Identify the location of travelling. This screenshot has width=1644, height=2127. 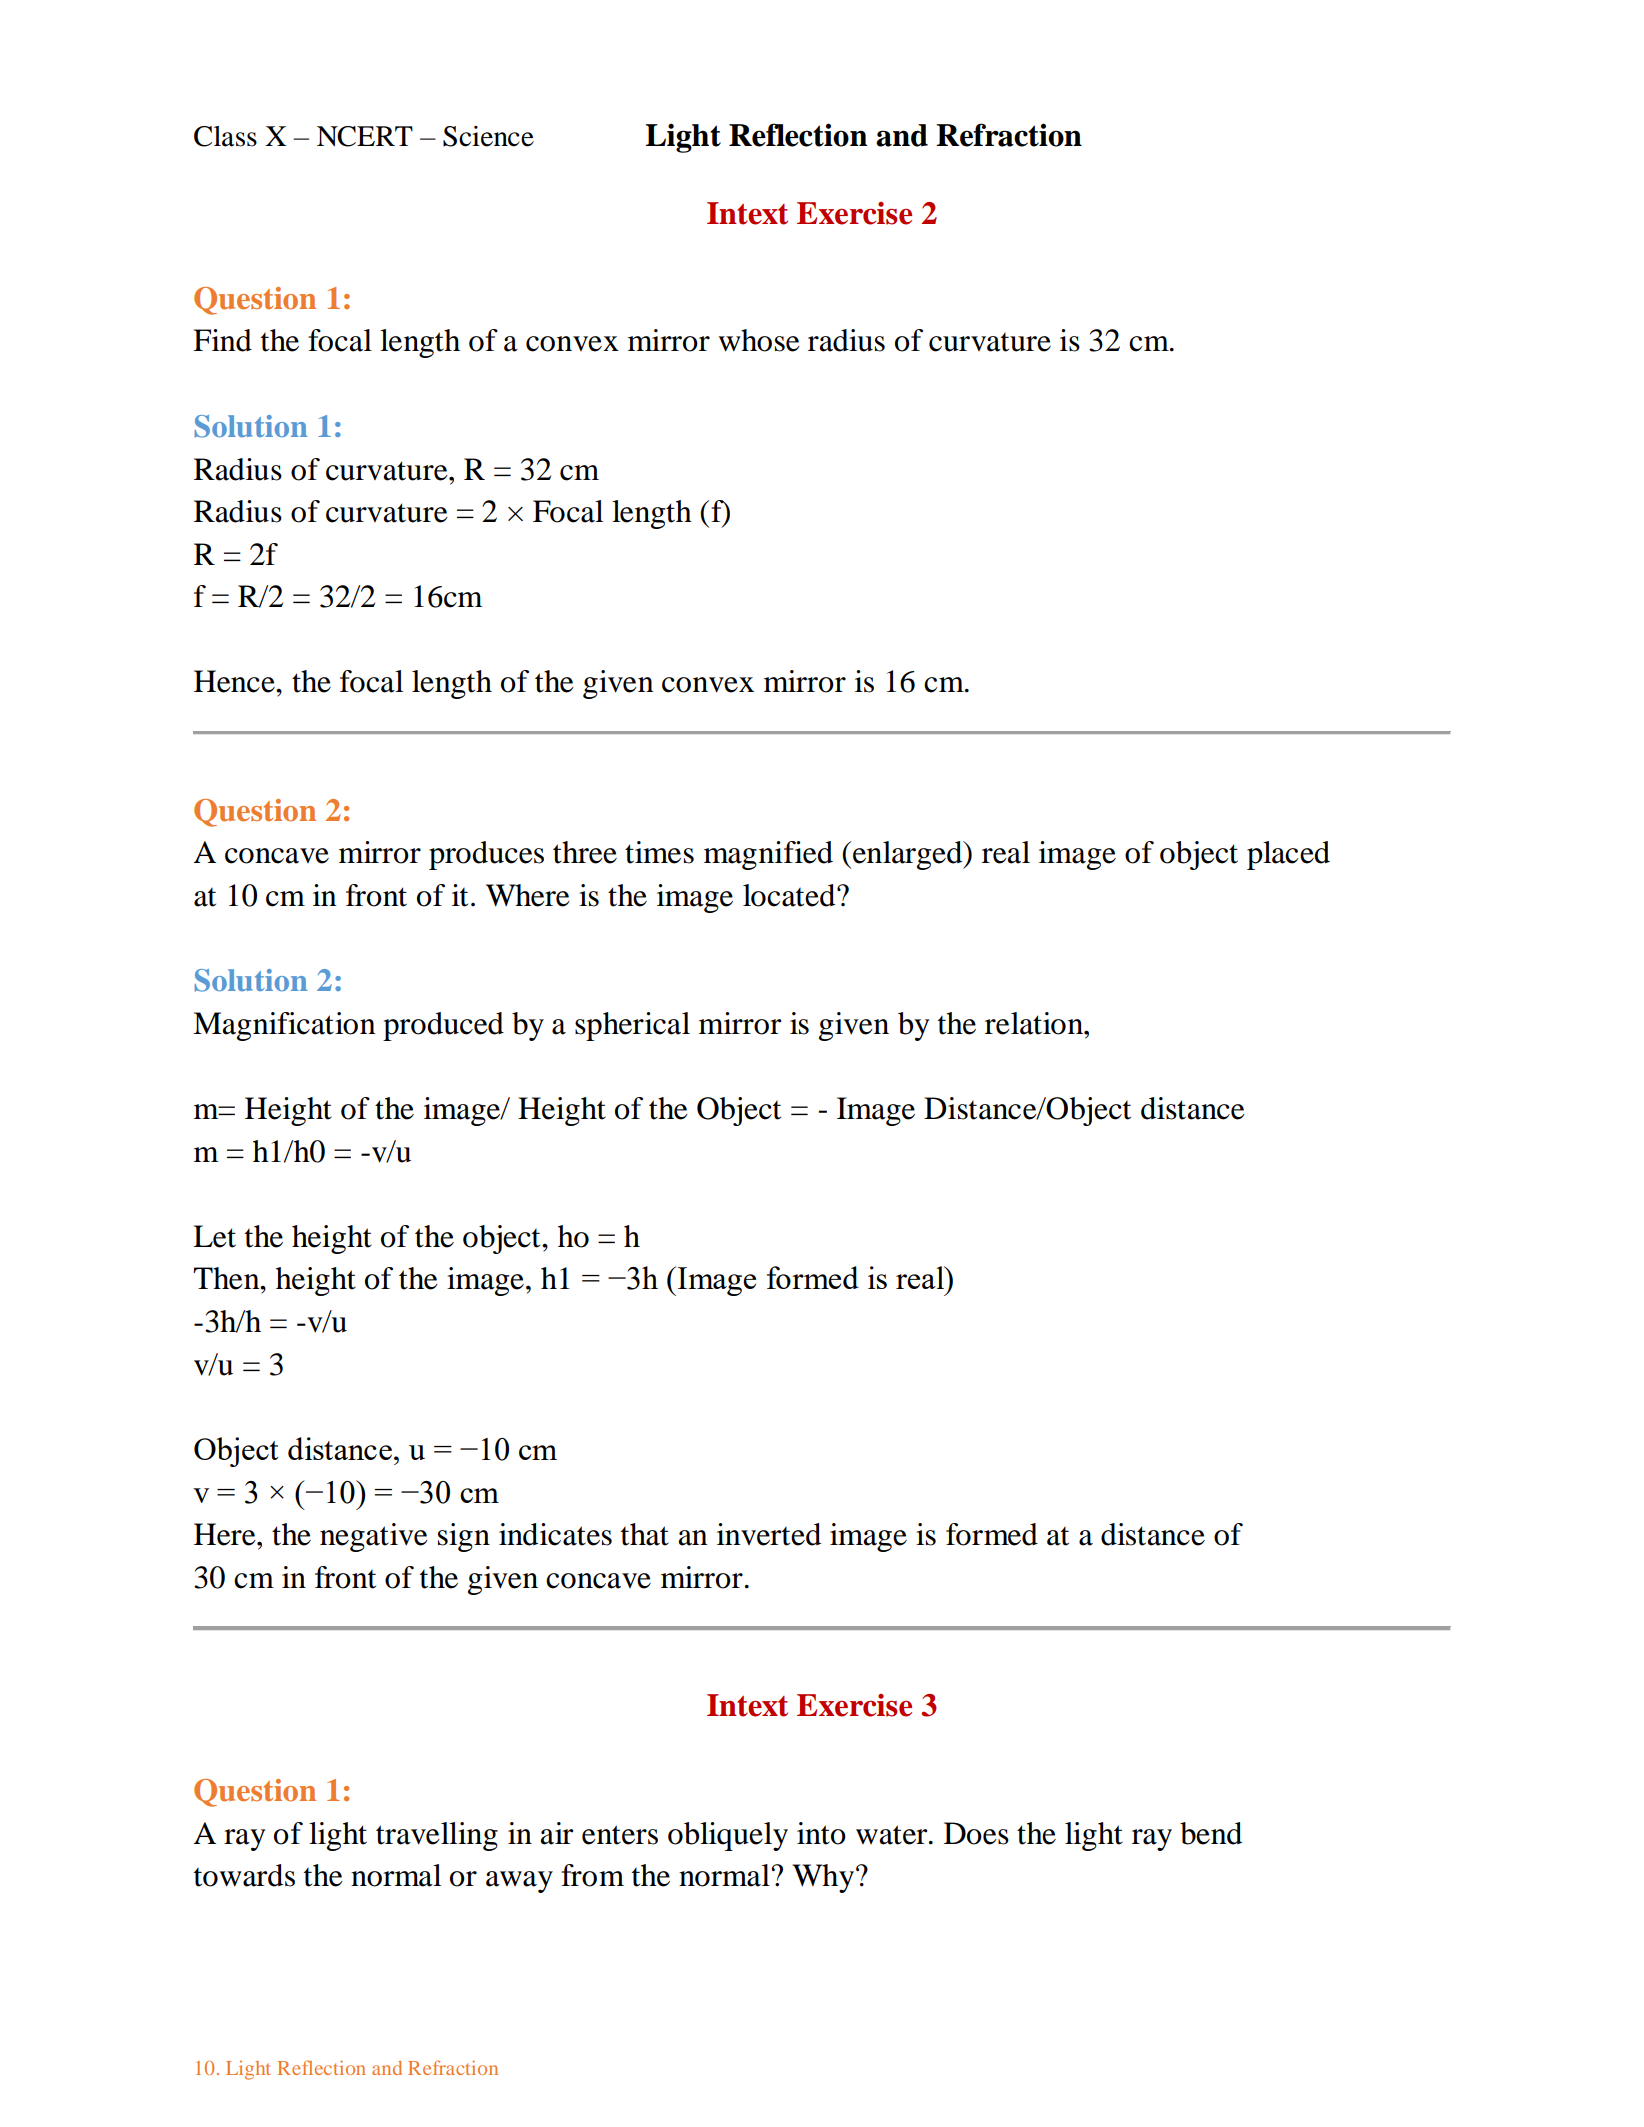
(437, 1836).
